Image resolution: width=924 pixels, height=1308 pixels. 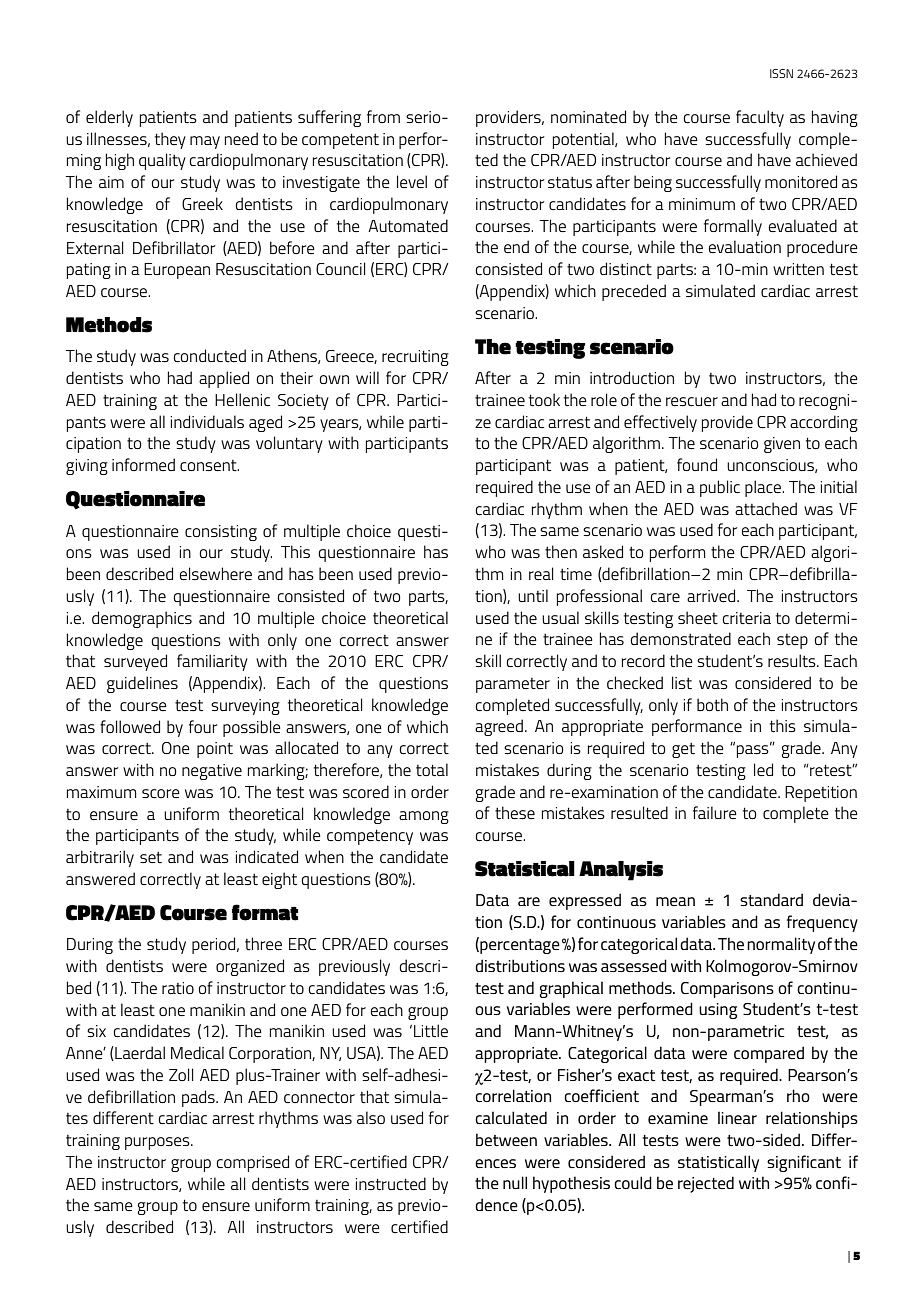 What do you see at coordinates (506, 1139) in the screenshot?
I see `between` at bounding box center [506, 1139].
